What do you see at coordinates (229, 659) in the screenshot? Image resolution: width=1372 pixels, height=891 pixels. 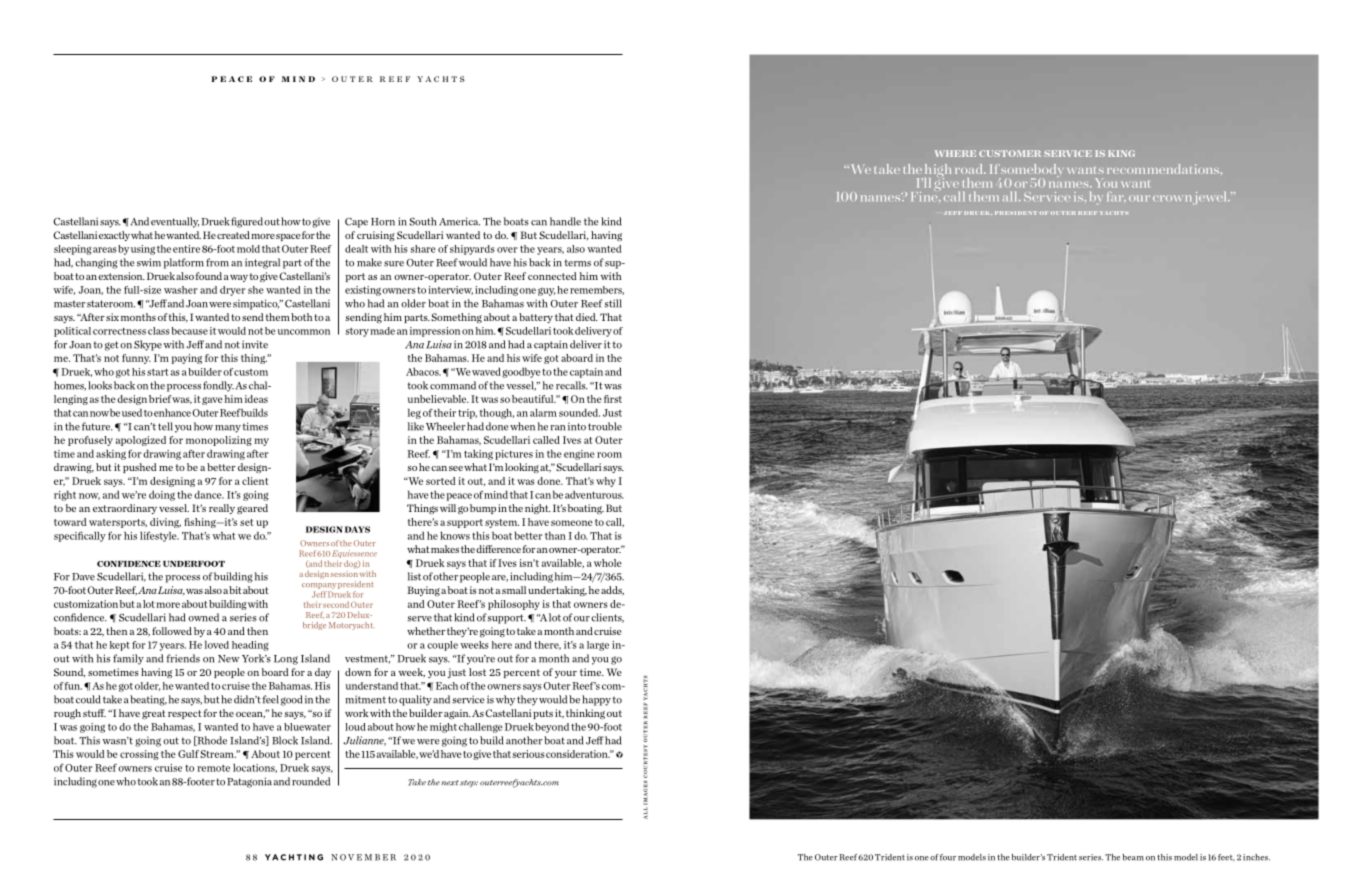 I see `New` at bounding box center [229, 659].
